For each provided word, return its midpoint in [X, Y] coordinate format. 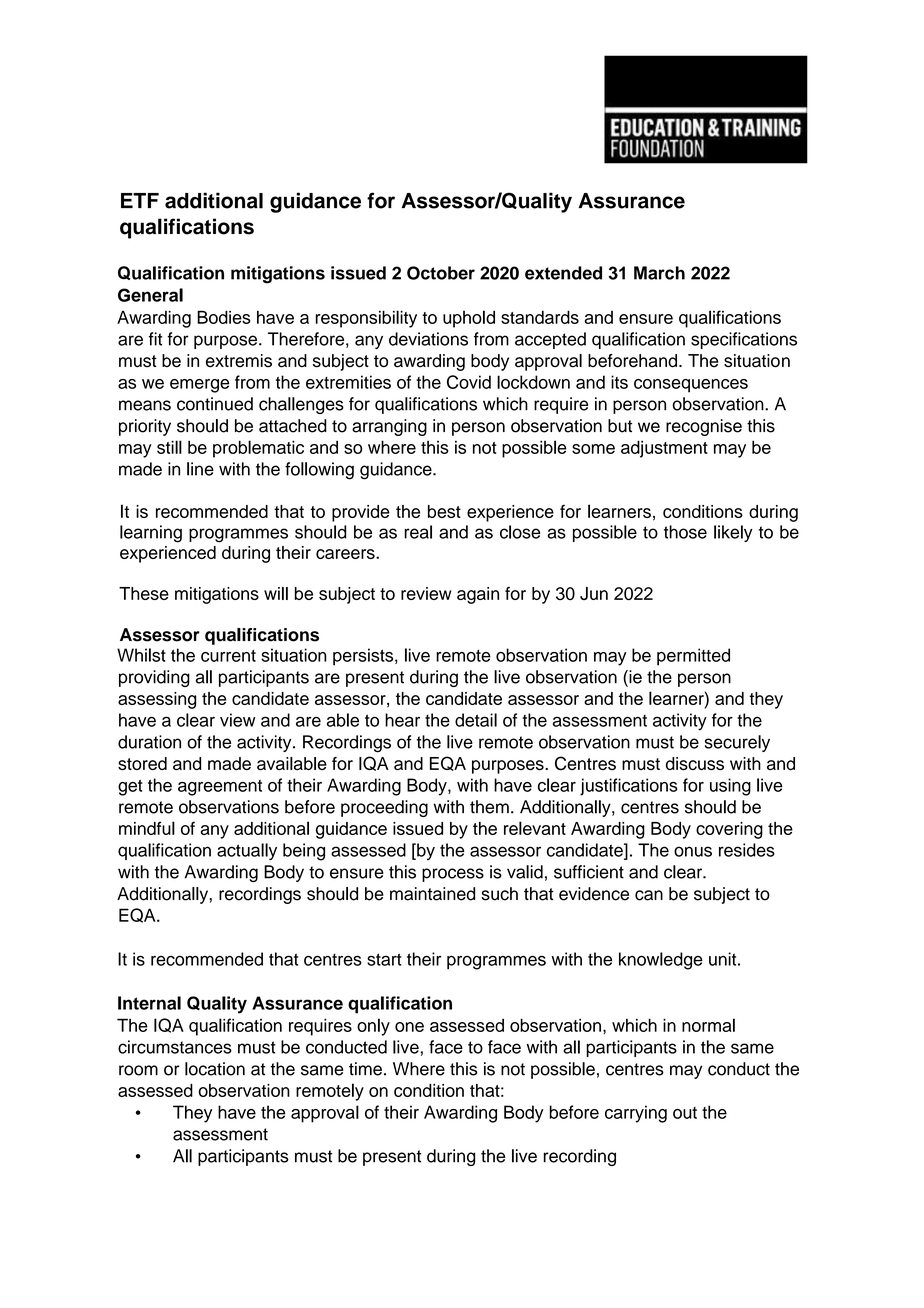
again [478, 595]
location [215, 1069]
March [659, 273]
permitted [693, 657]
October [441, 273]
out [685, 1113]
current [228, 656]
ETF [140, 200]
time [365, 1069]
